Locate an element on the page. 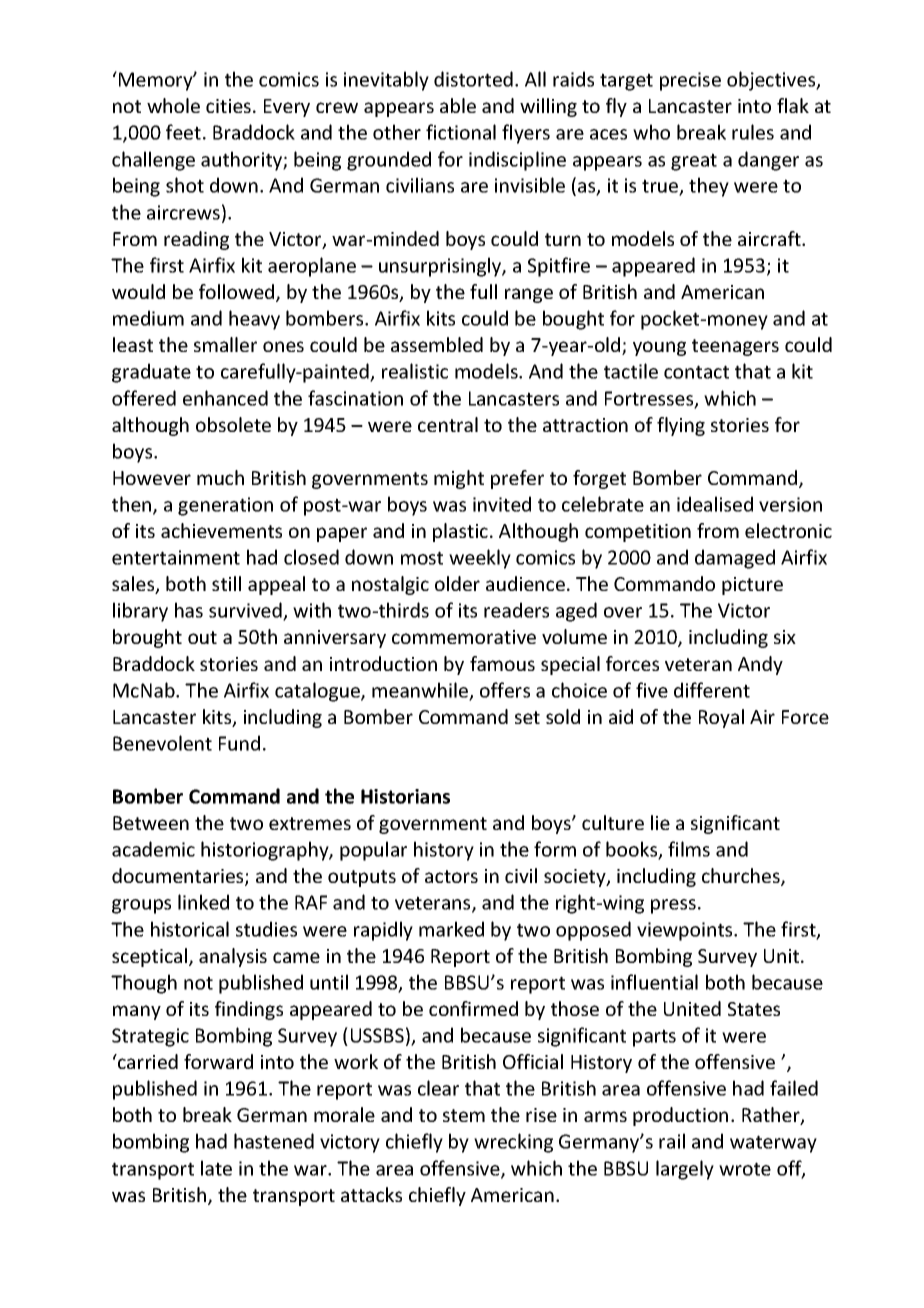 This page has width=924, height=1308. enhanced is located at coordinates (225, 398).
